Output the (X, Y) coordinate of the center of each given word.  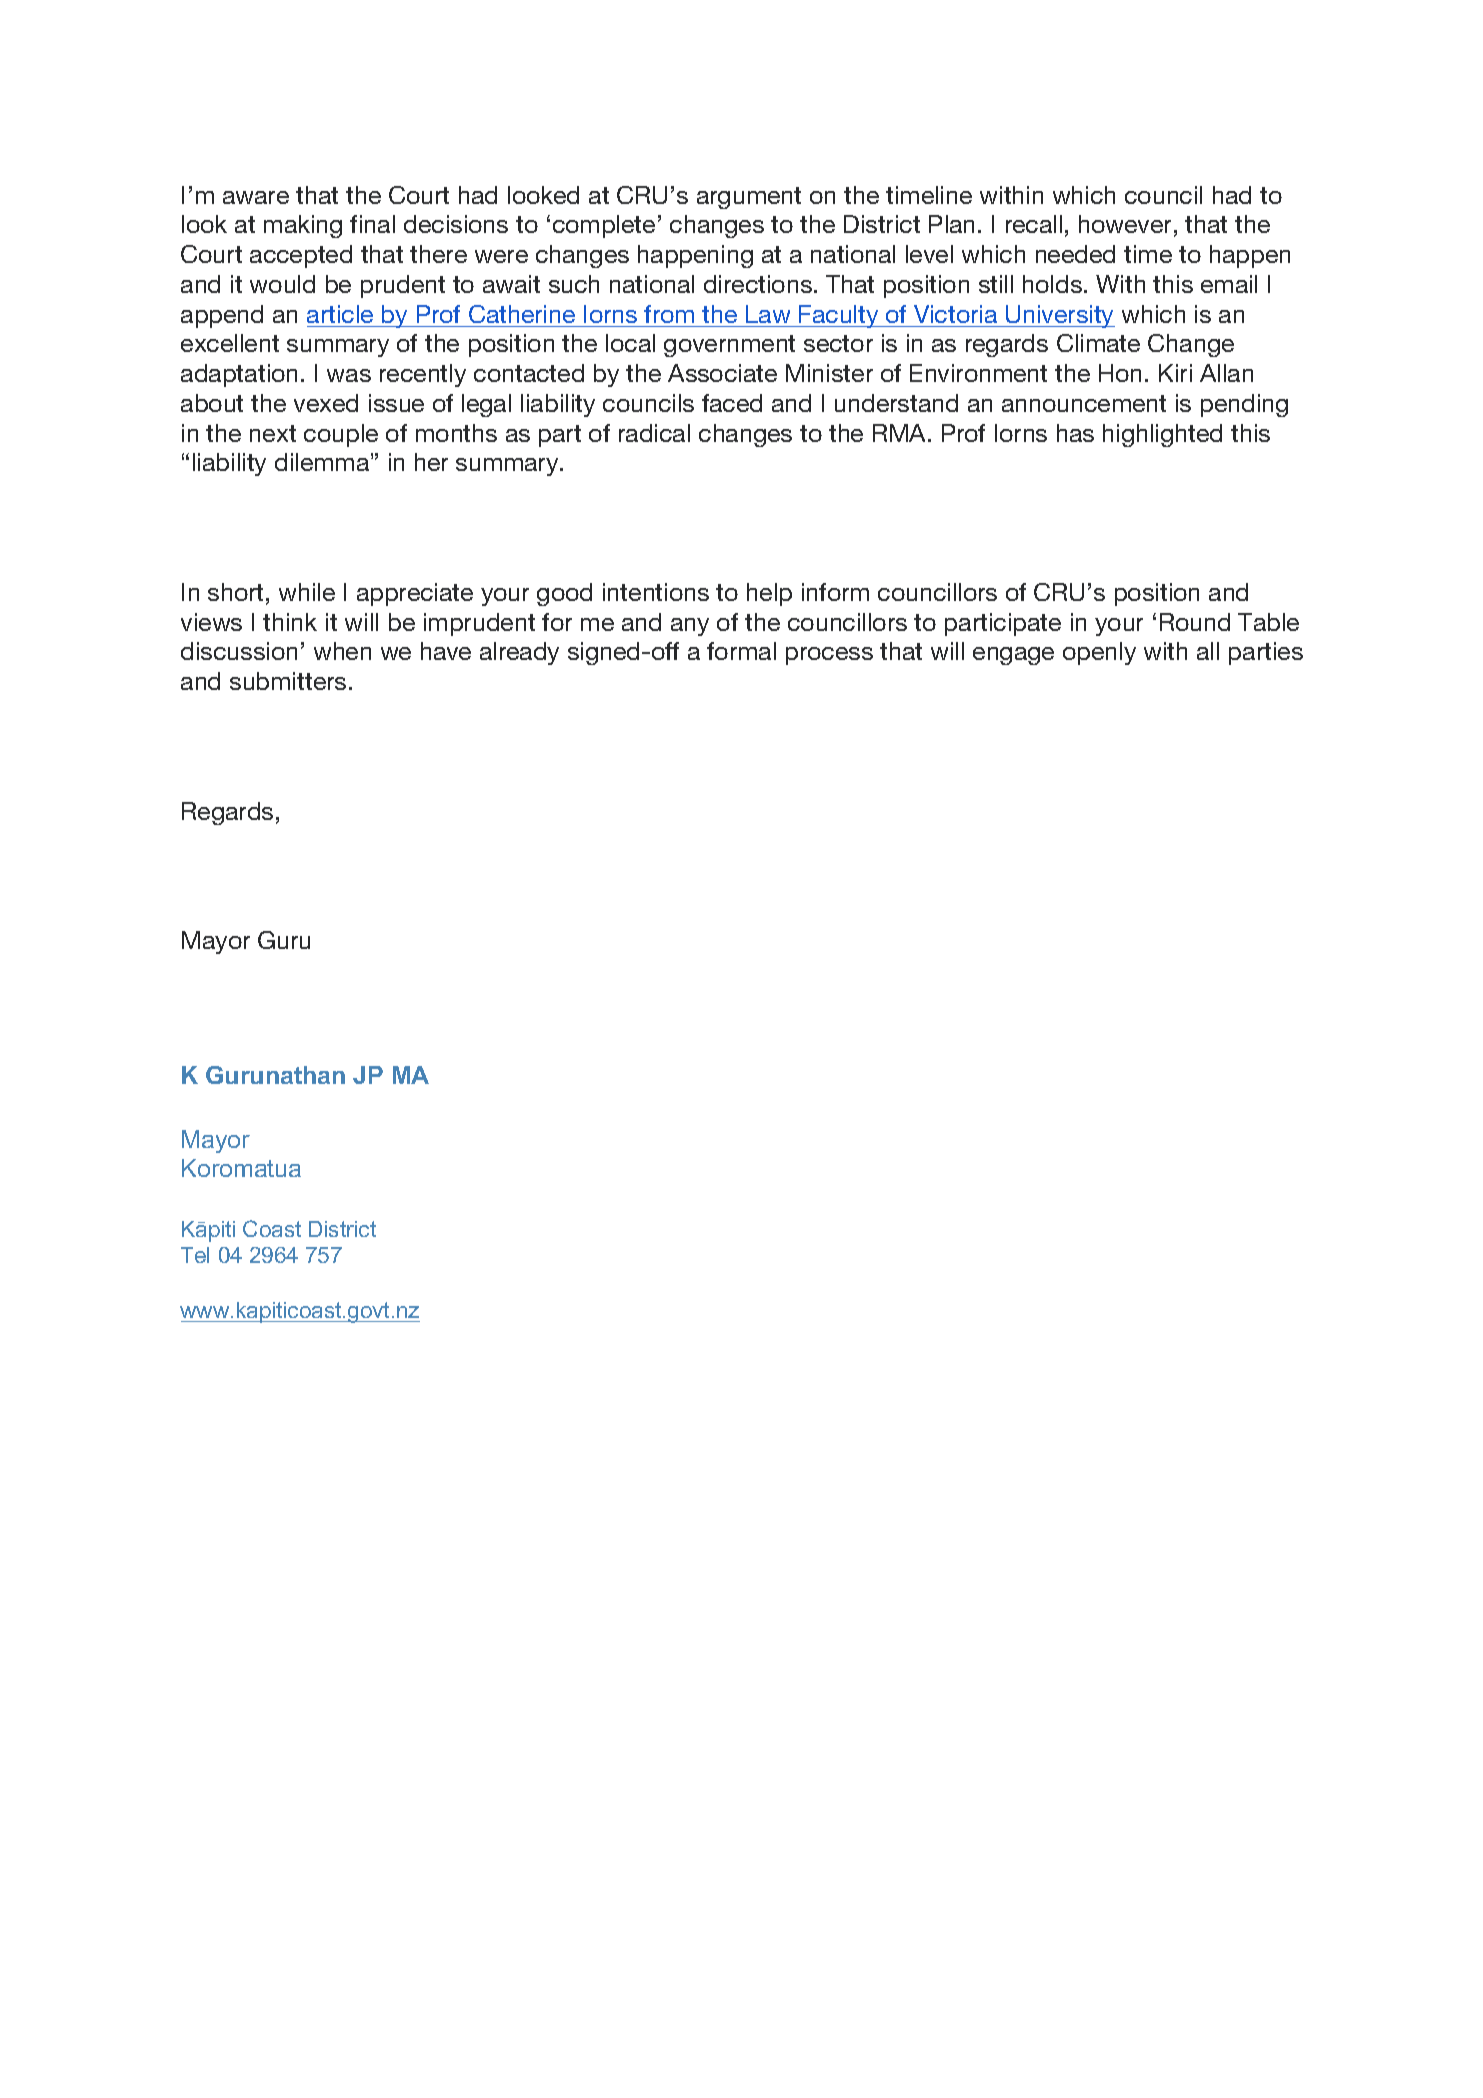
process (829, 656)
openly (1099, 653)
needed (1075, 254)
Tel (195, 1255)
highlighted (1162, 435)
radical (654, 433)
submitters (288, 681)
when (342, 651)
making (303, 226)
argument (749, 198)
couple (341, 435)
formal (741, 651)
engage (1013, 656)
